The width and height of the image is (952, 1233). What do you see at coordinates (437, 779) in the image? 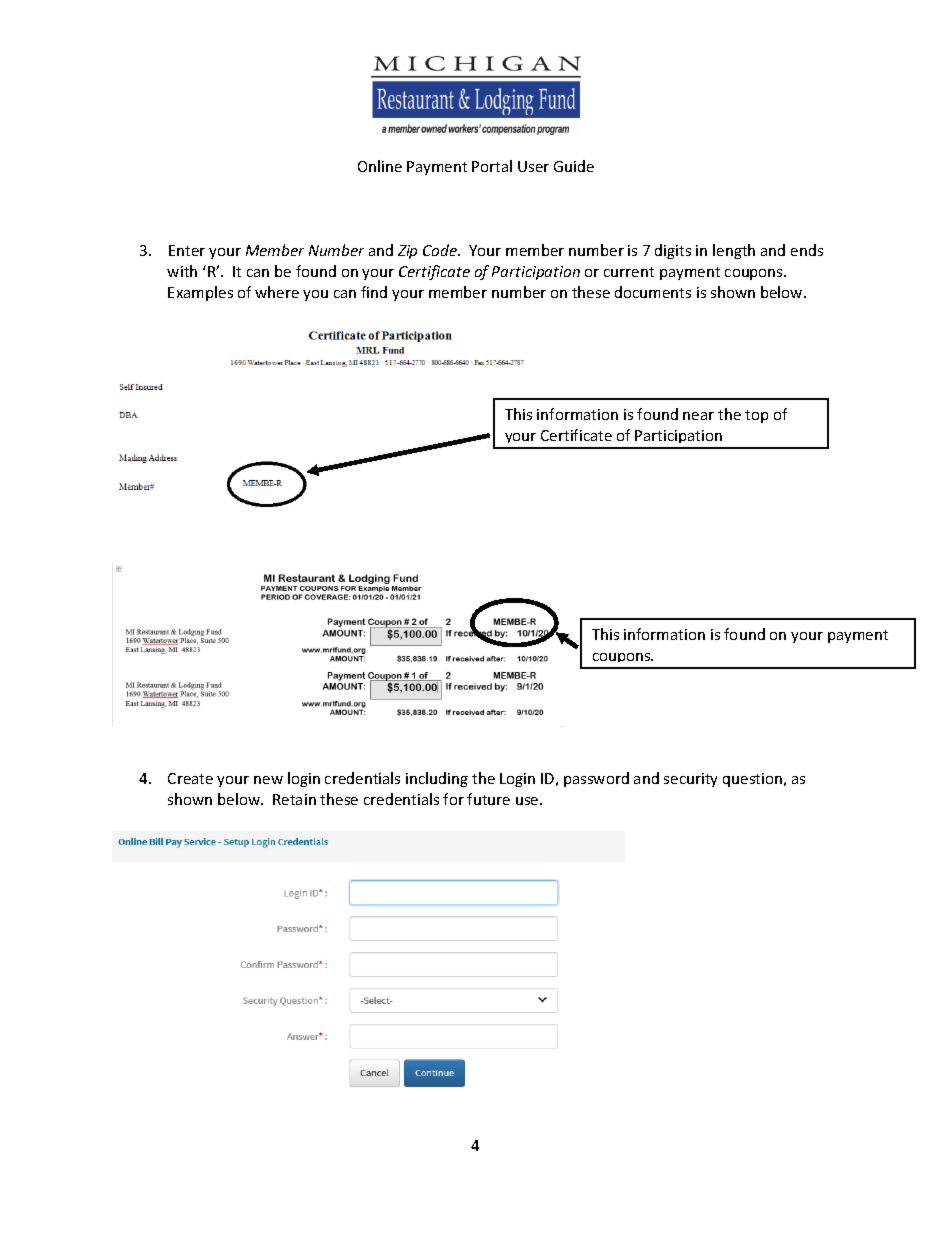
I see `including` at bounding box center [437, 779].
